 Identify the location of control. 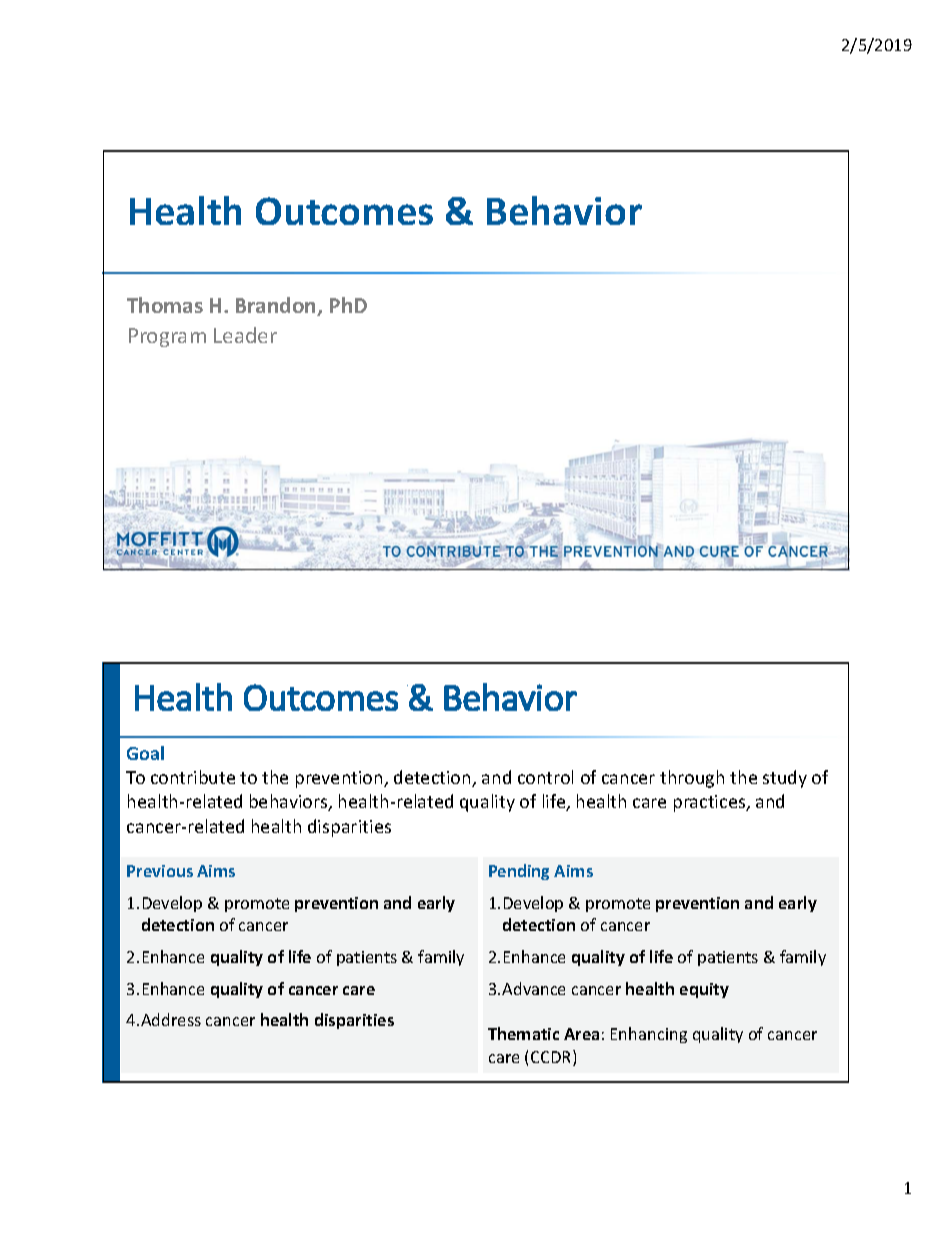
(545, 777).
